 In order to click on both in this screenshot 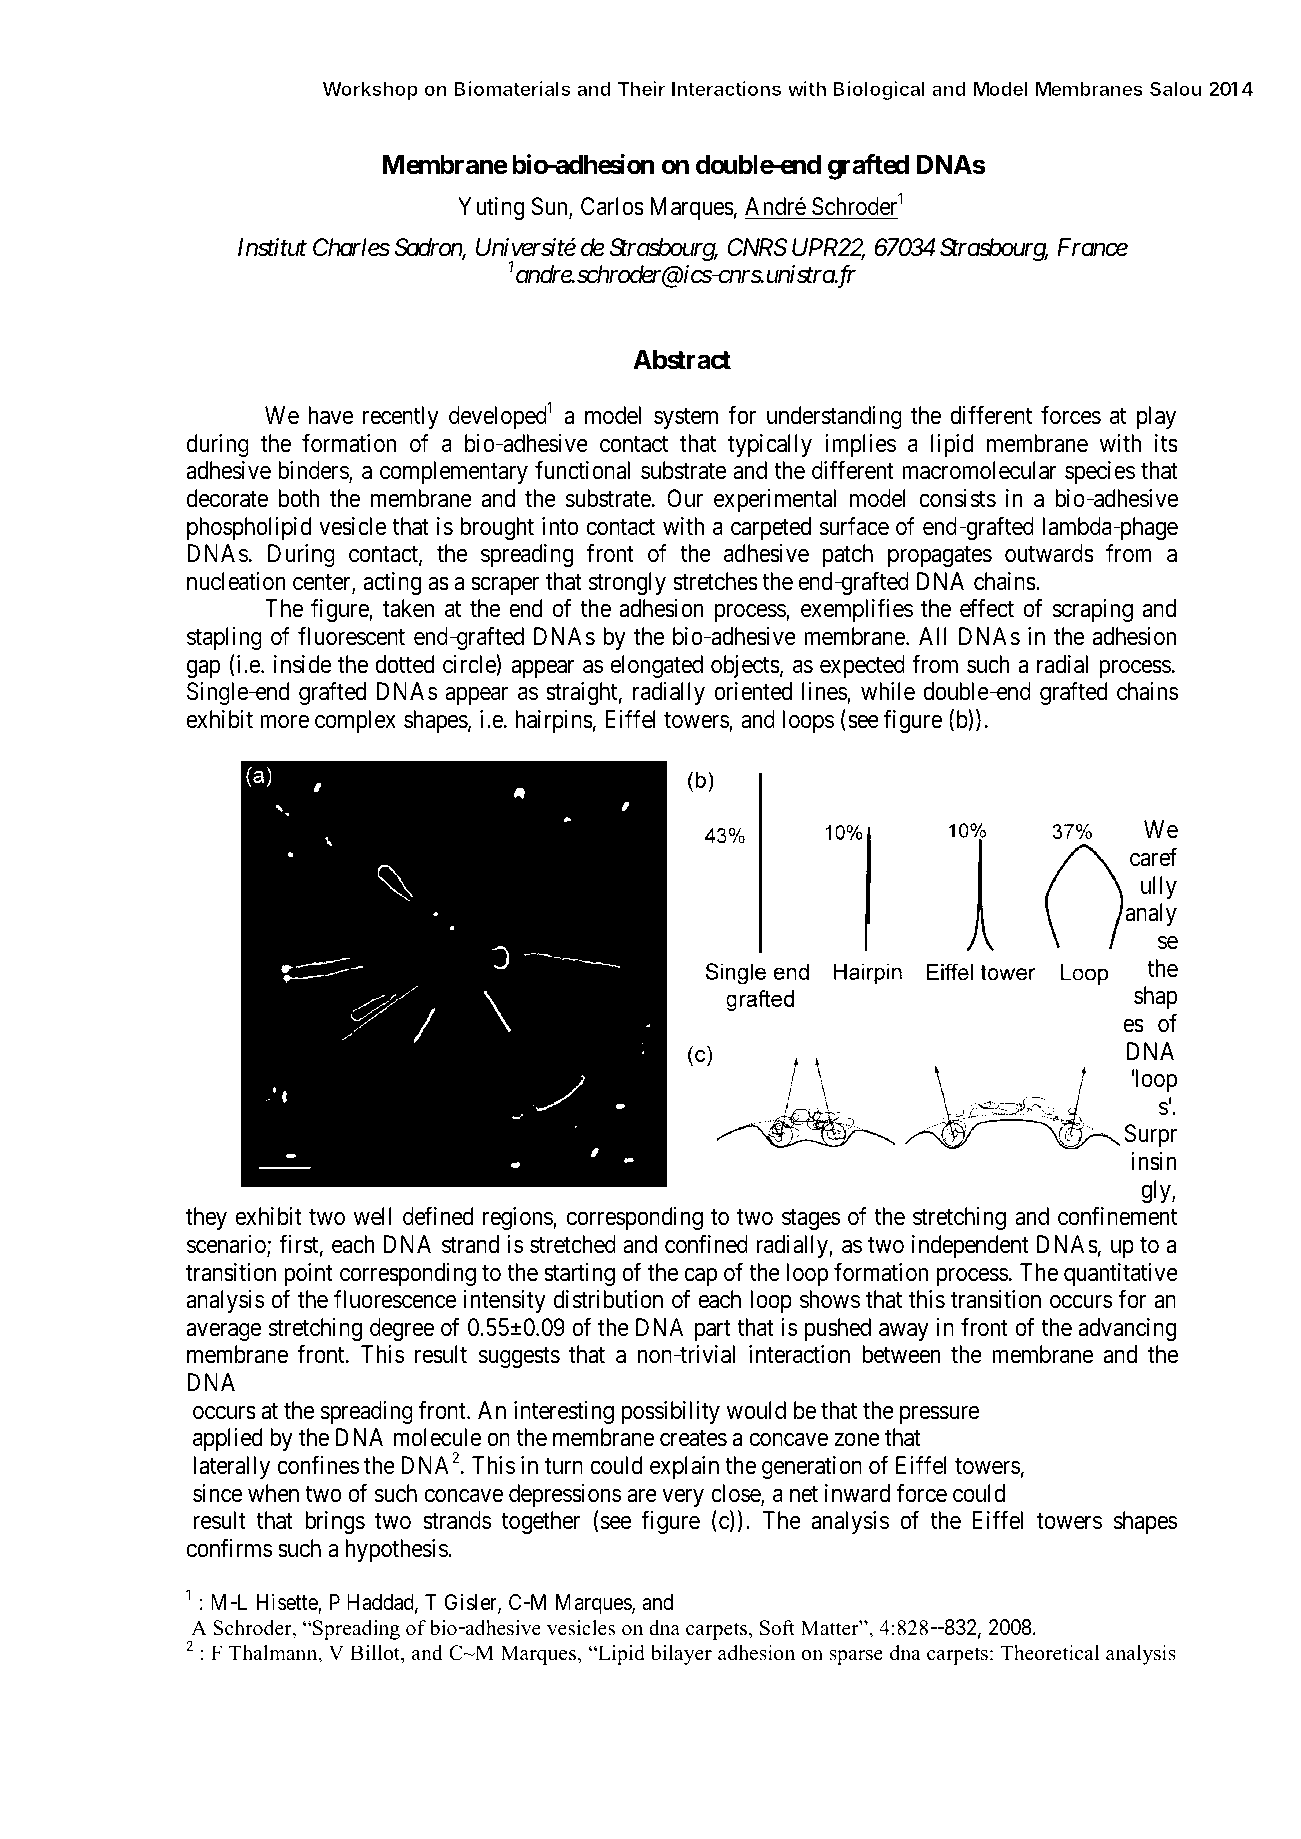, I will do `click(299, 498)`.
